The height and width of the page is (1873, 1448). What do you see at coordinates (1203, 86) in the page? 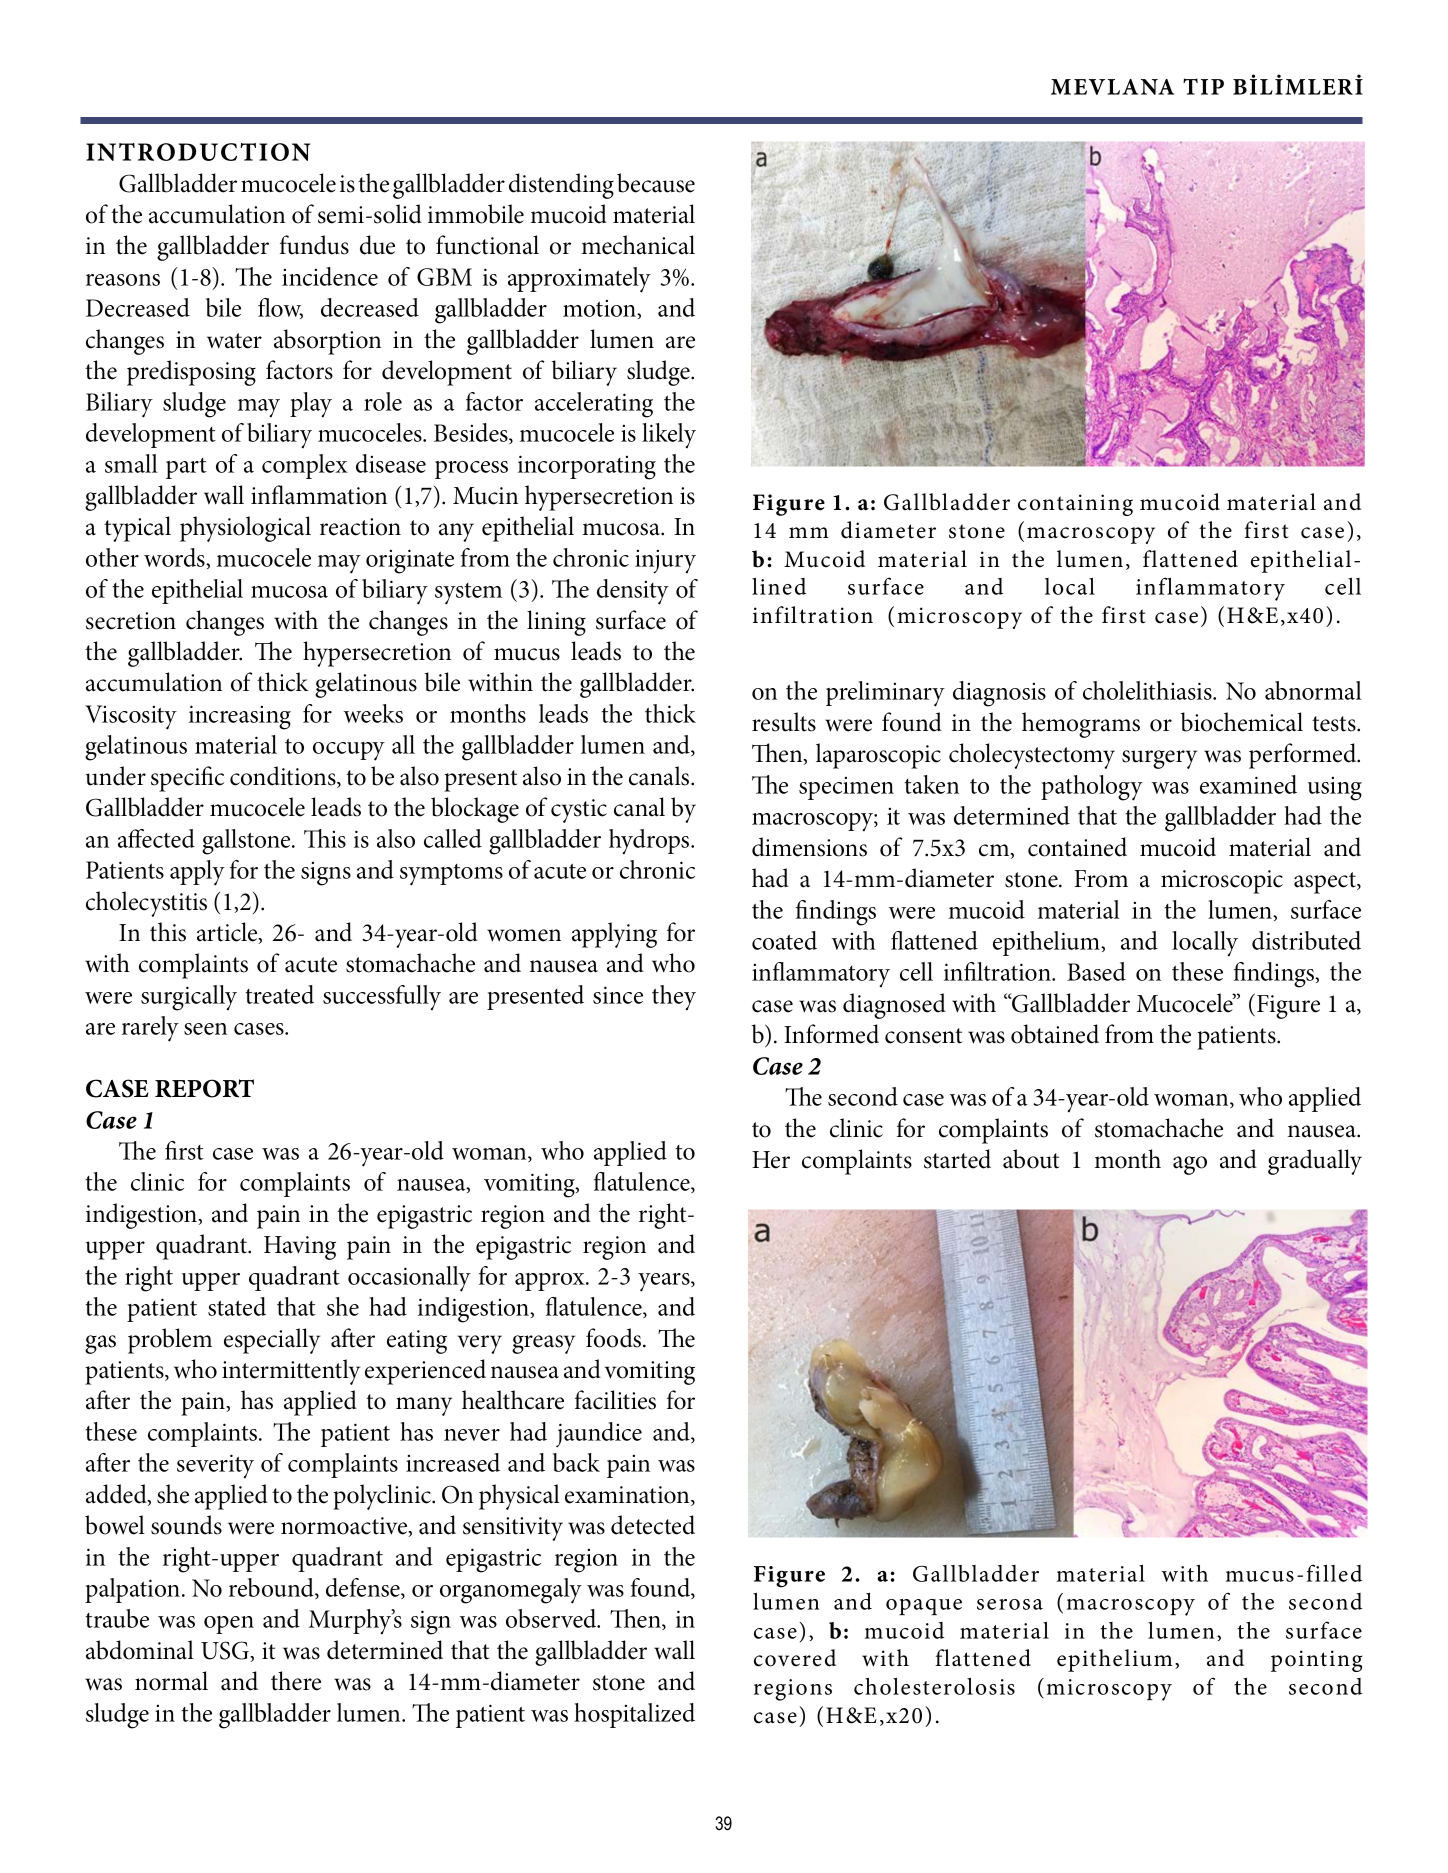
I see `TIP` at bounding box center [1203, 86].
